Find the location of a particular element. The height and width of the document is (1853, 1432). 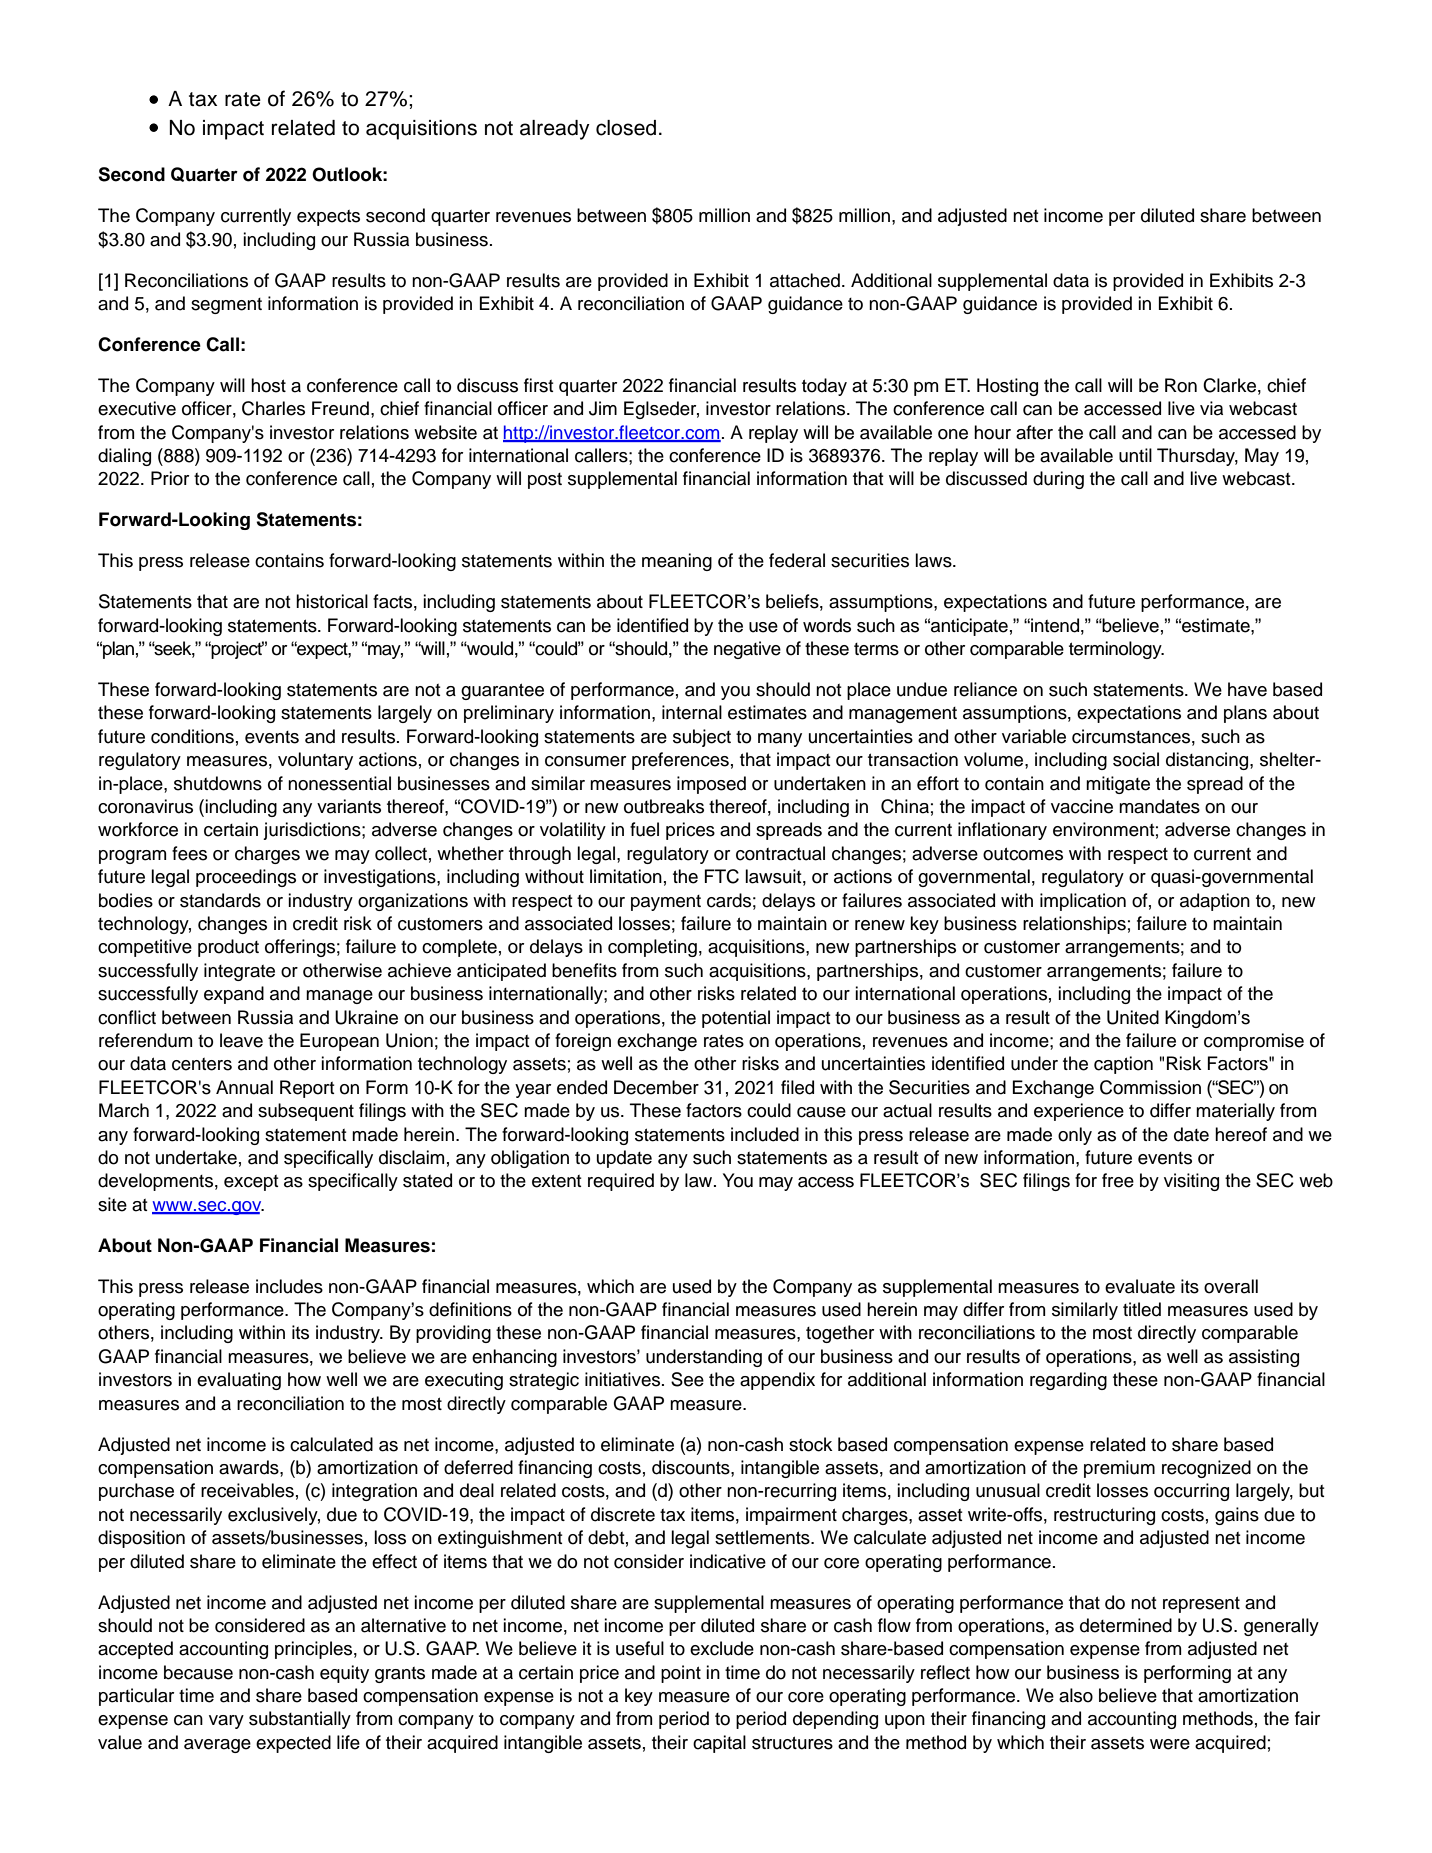

internal is located at coordinates (692, 712).
